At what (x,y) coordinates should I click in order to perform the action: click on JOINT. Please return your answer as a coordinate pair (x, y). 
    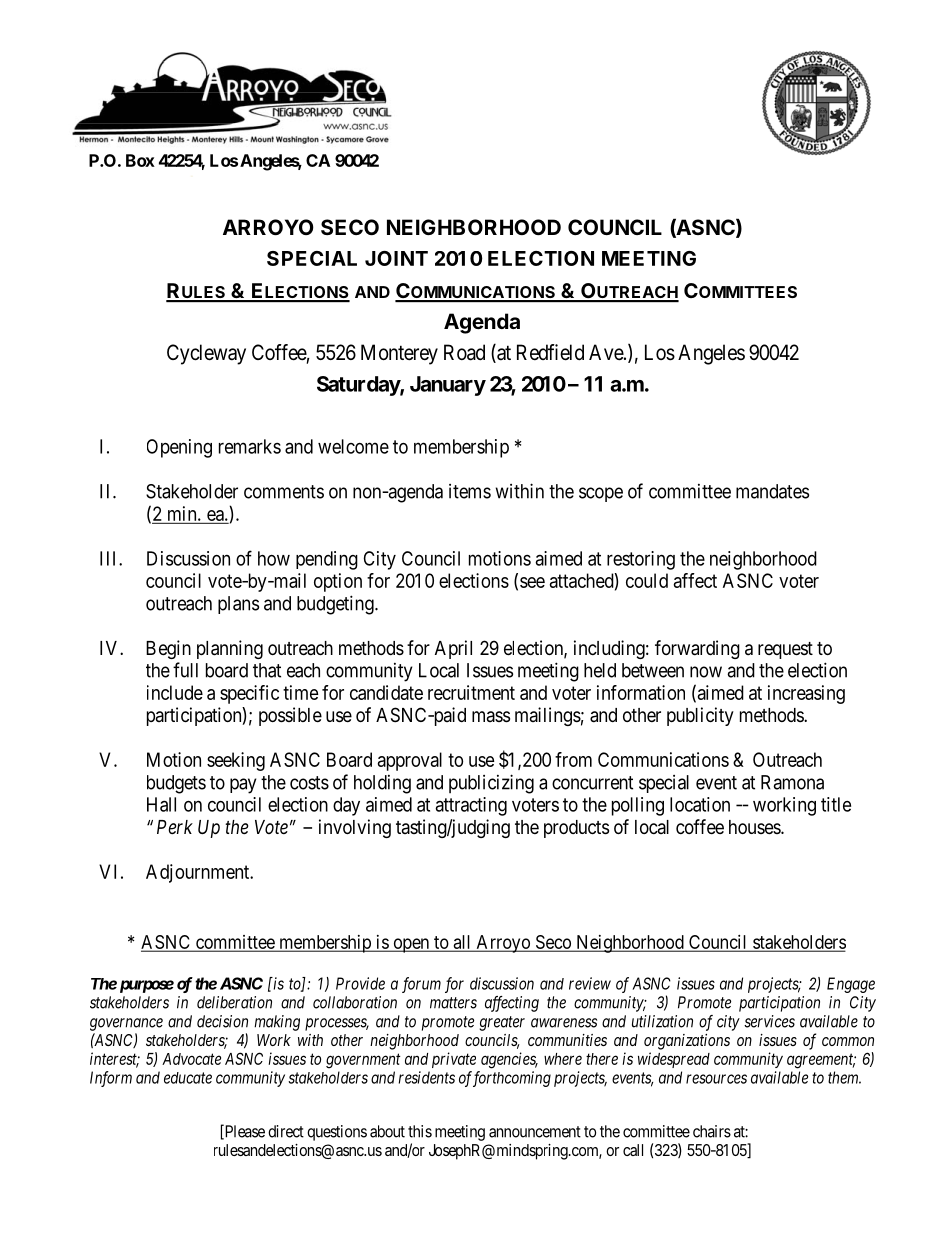
    Looking at the image, I should click on (396, 258).
